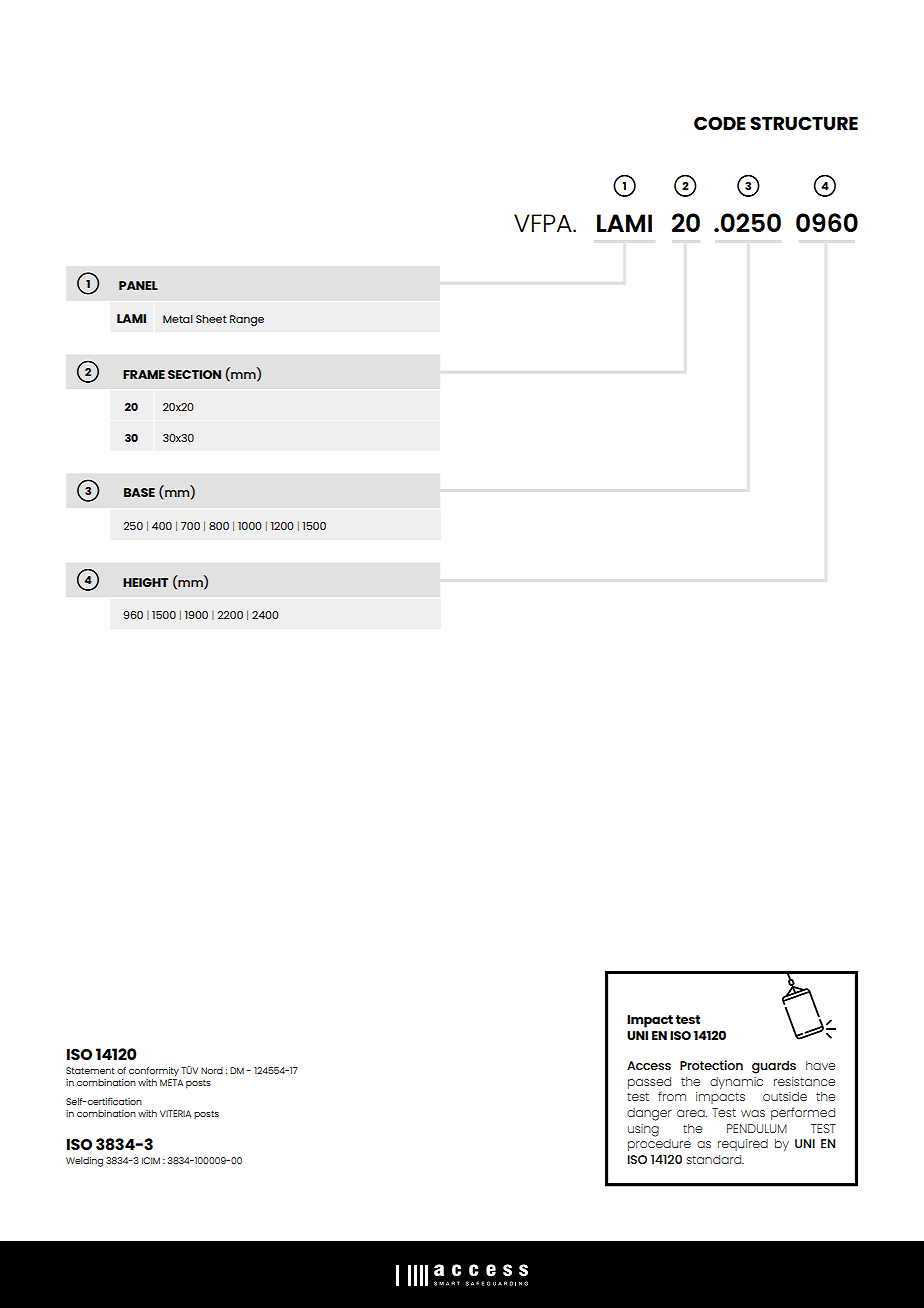 The image size is (924, 1308). I want to click on Range, so click(247, 320).
